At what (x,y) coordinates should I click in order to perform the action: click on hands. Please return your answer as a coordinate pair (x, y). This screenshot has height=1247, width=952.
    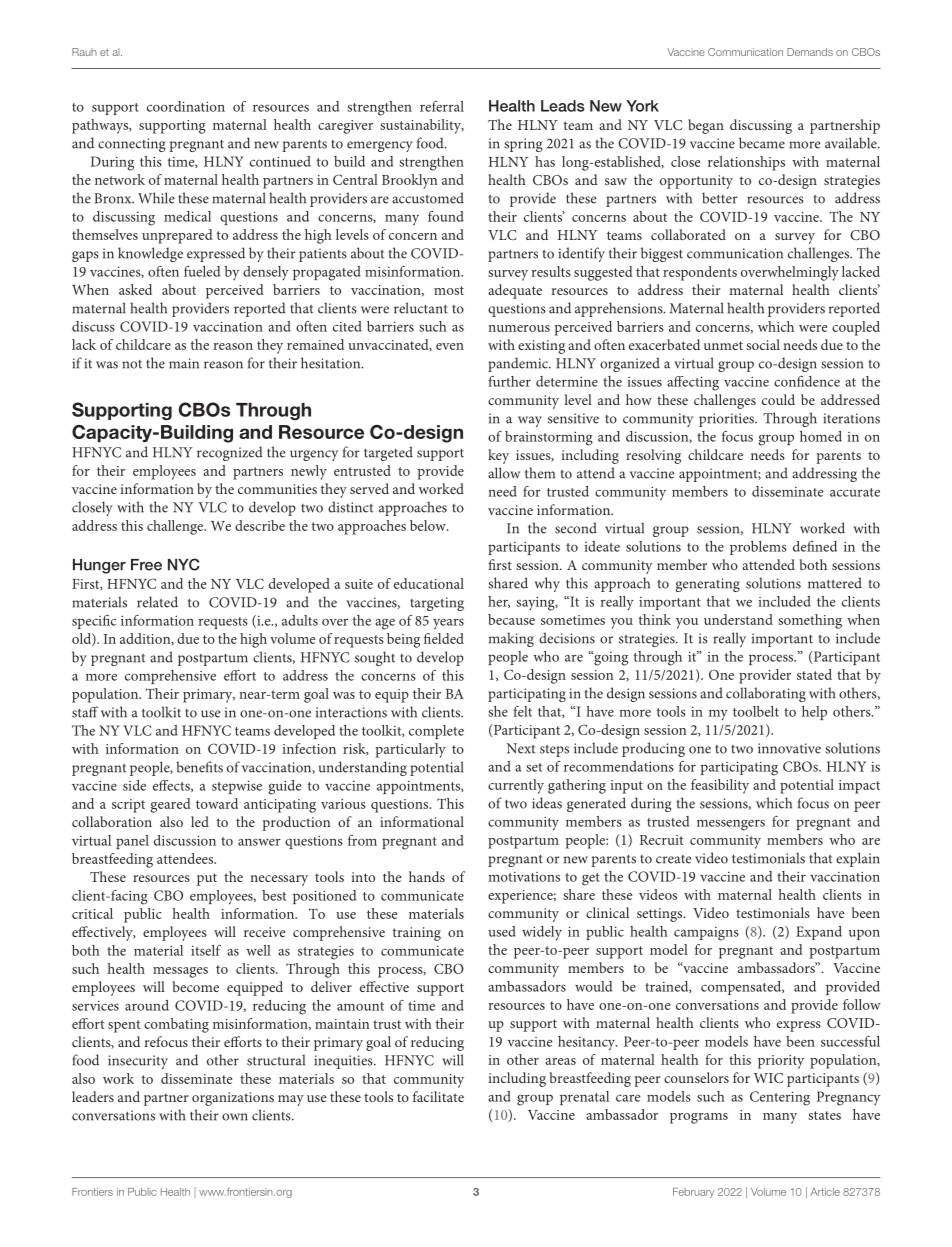
    Looking at the image, I should click on (427, 876).
